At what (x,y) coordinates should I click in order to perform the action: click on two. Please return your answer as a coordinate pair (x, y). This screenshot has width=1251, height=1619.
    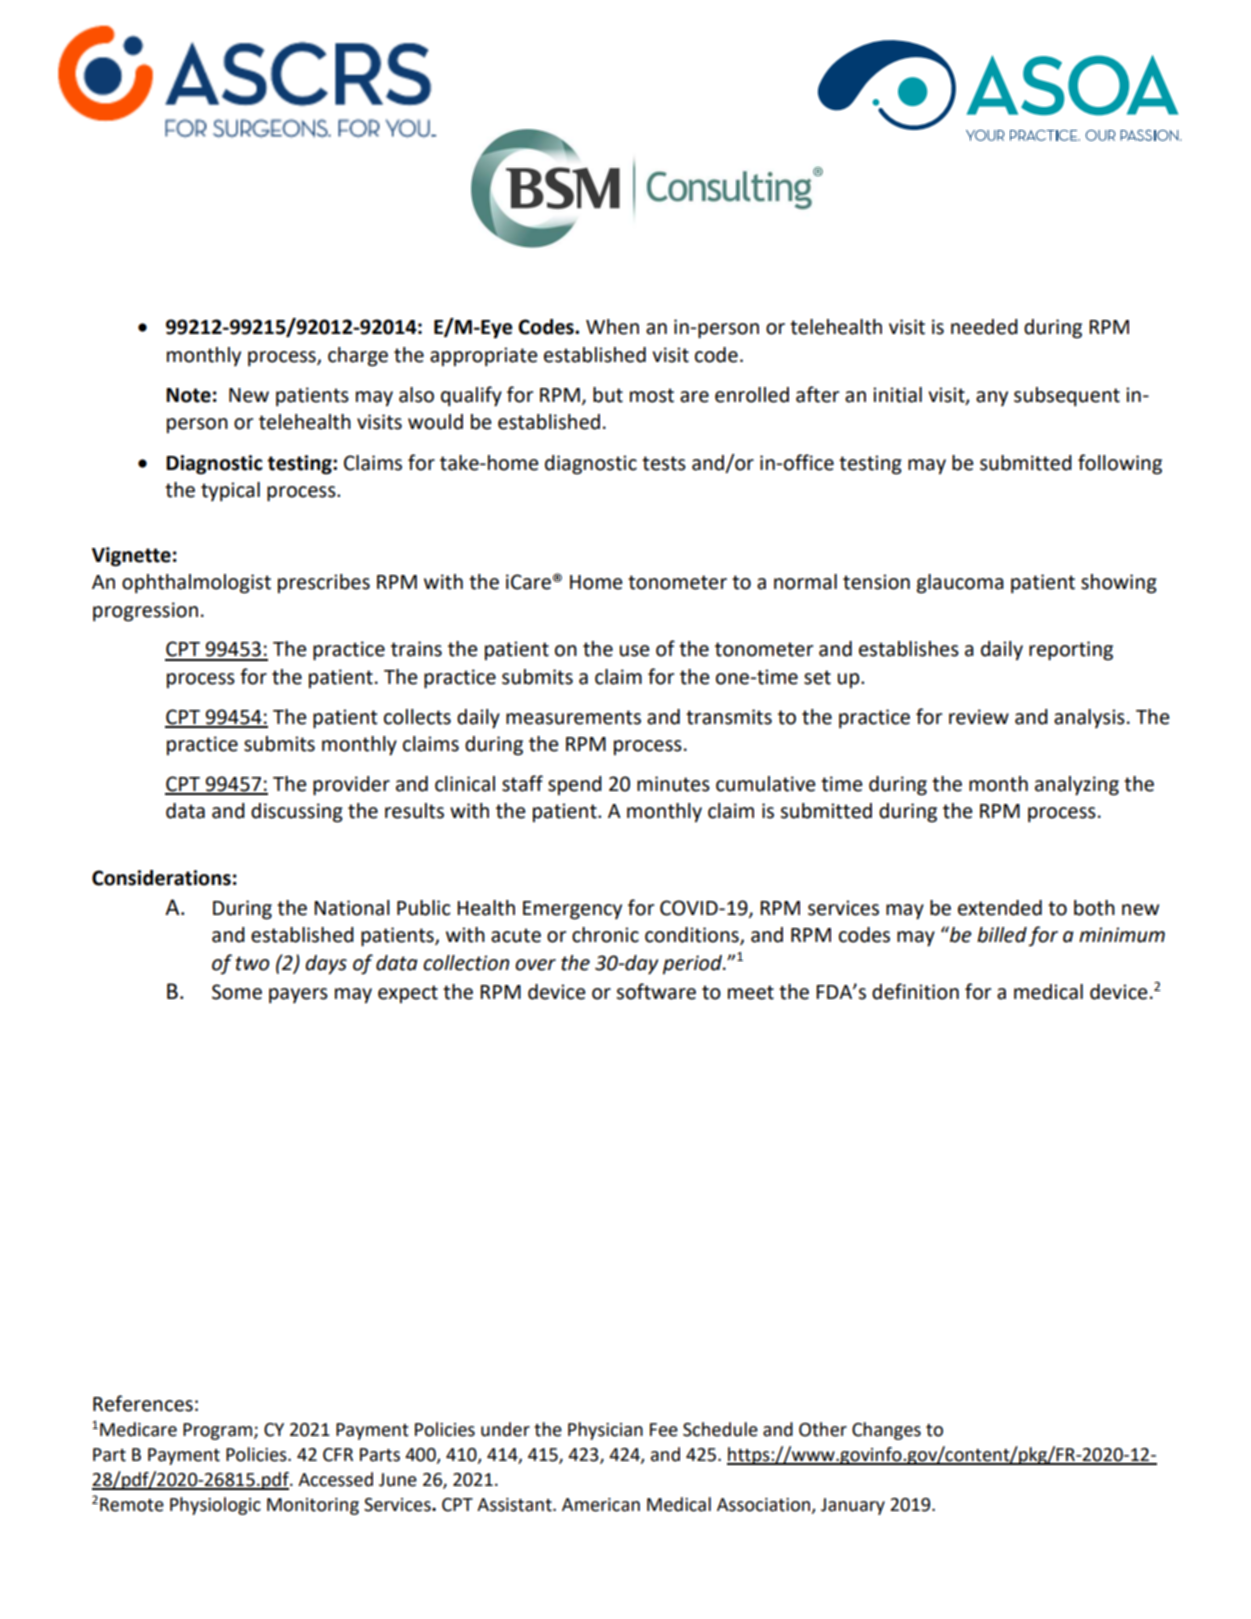
    Looking at the image, I should click on (252, 963).
